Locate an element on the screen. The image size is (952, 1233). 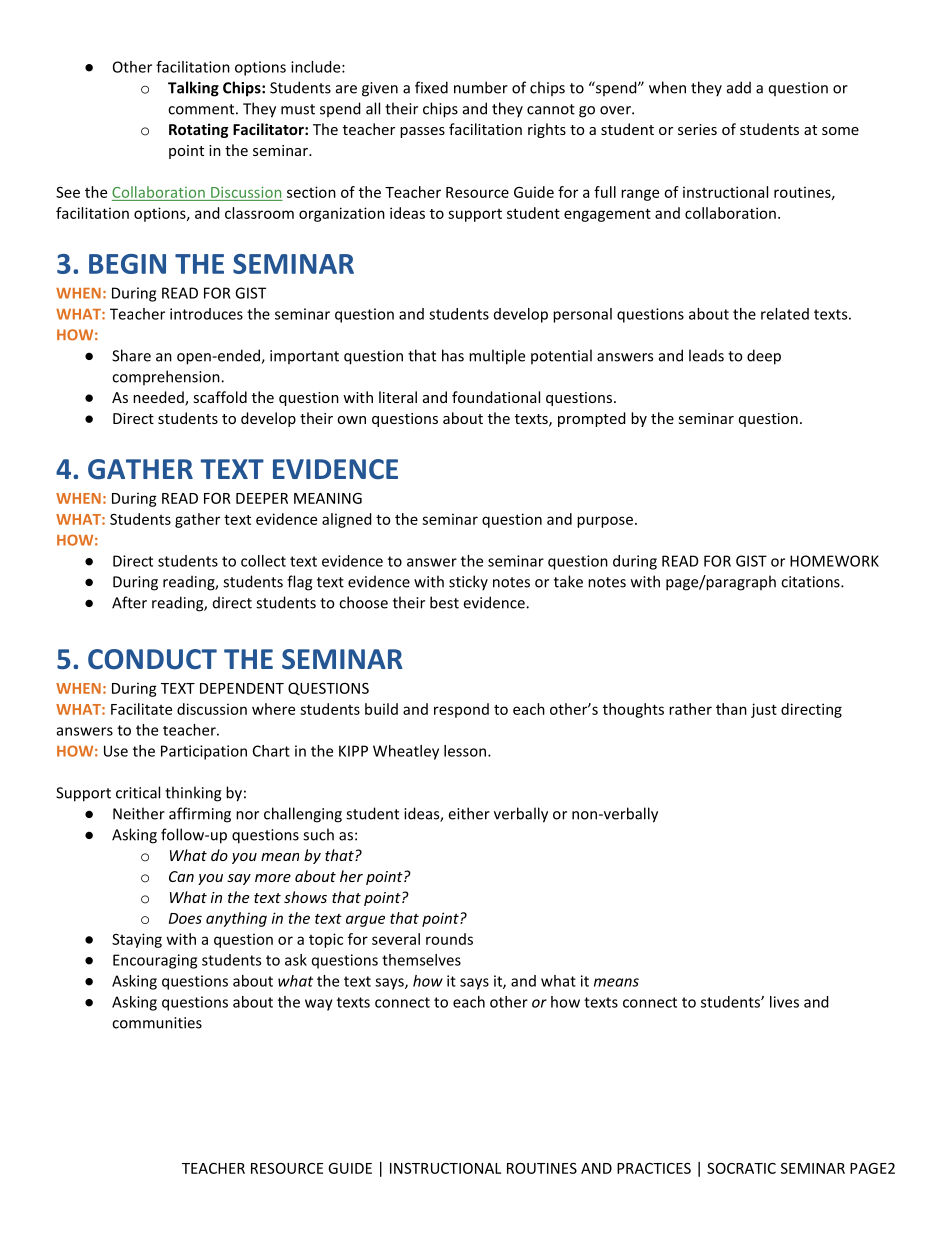
communities is located at coordinates (157, 1023).
